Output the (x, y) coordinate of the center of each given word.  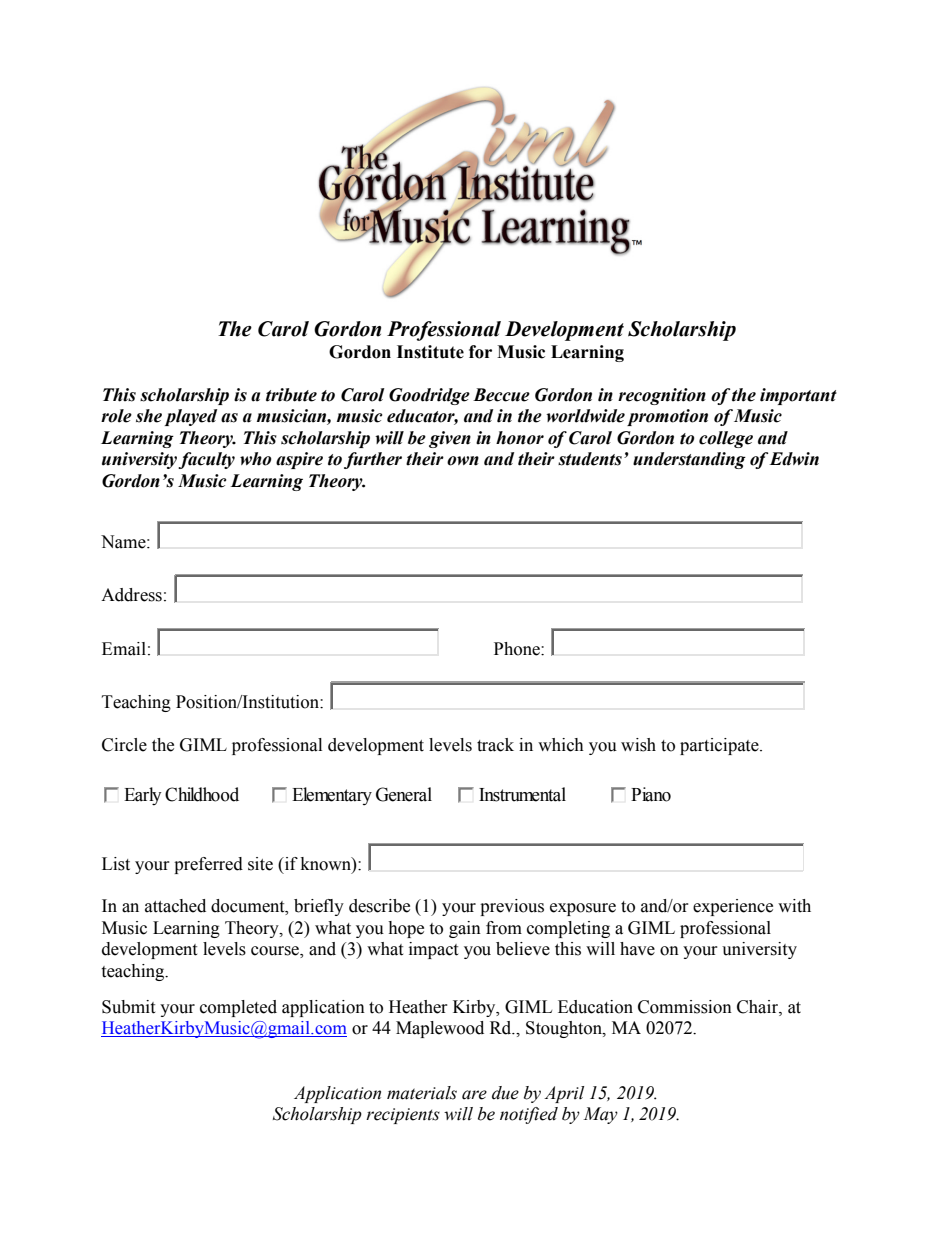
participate (720, 746)
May (600, 1115)
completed (238, 1008)
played (191, 417)
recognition (662, 396)
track (495, 745)
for (480, 352)
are (474, 1095)
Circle (124, 745)
